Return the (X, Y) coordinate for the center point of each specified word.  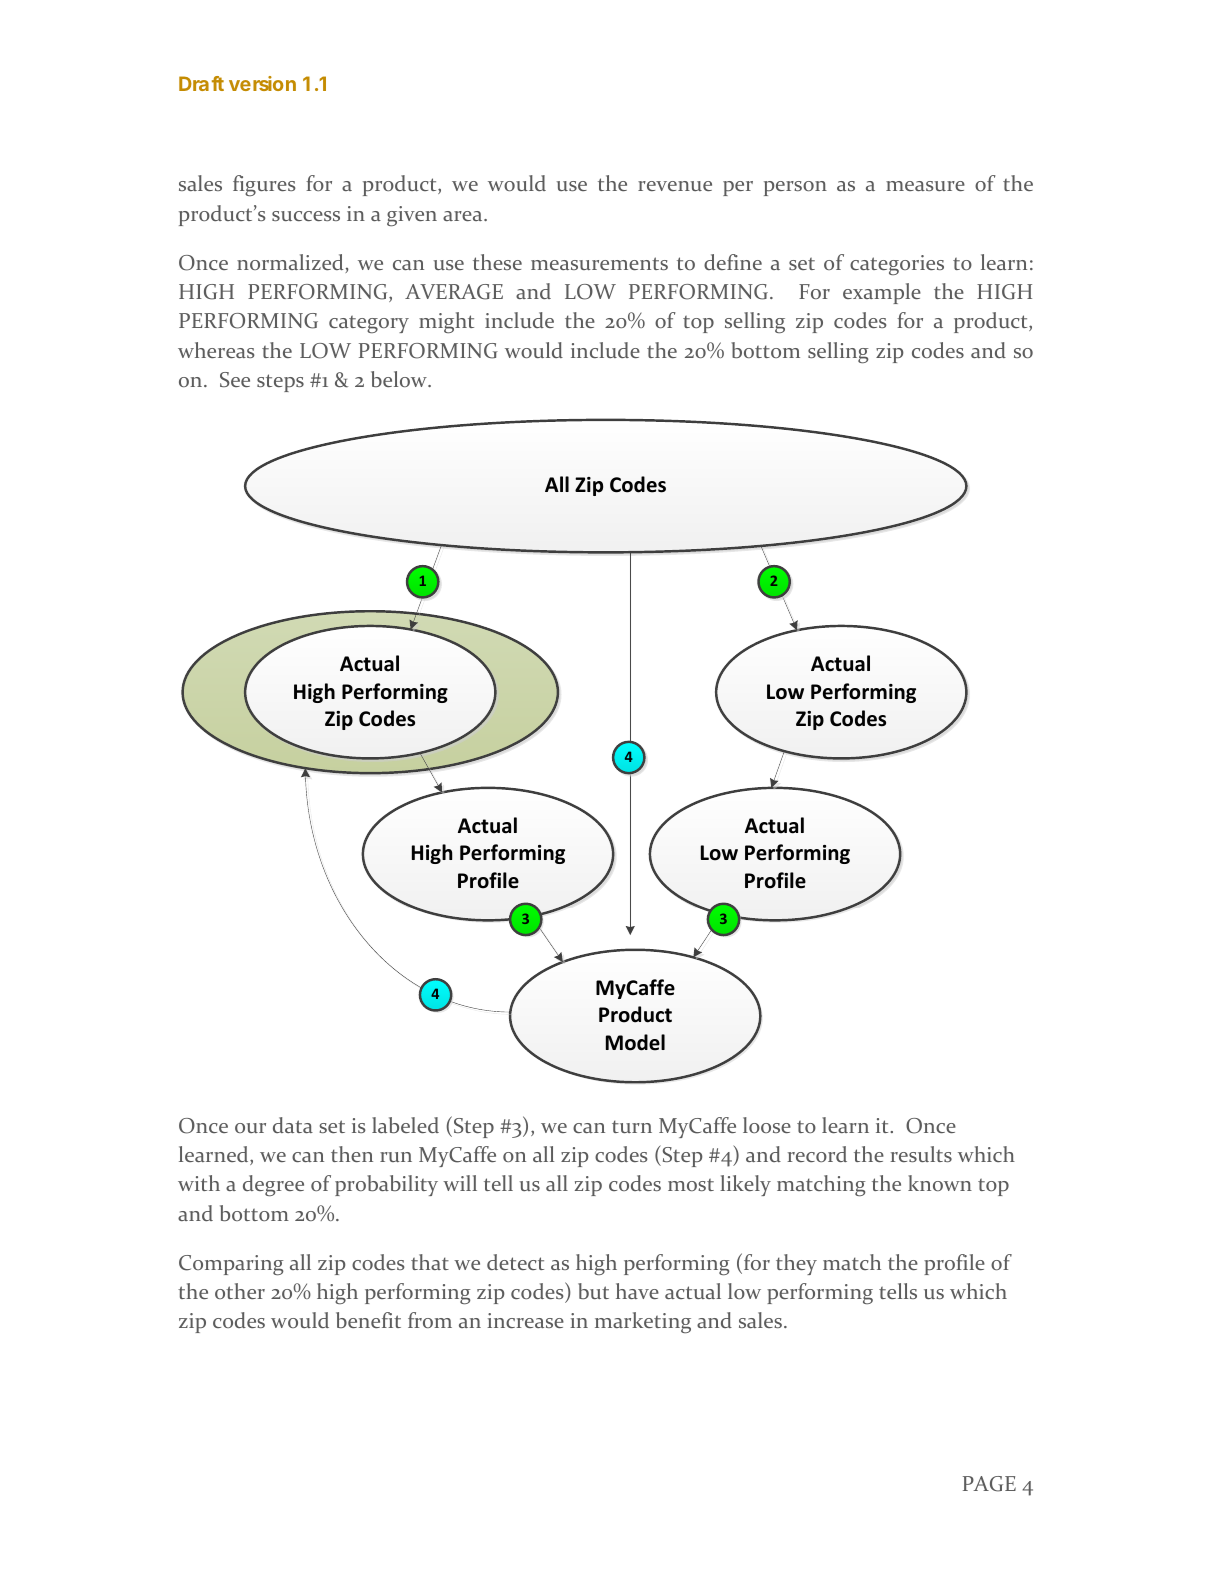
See (235, 379)
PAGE (989, 1484)
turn (632, 1126)
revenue (675, 186)
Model (635, 1042)
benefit (368, 1320)
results (921, 1154)
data (293, 1125)
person (795, 188)
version (262, 83)
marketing (643, 1322)
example (882, 293)
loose (767, 1125)
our (250, 1128)
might (446, 322)
